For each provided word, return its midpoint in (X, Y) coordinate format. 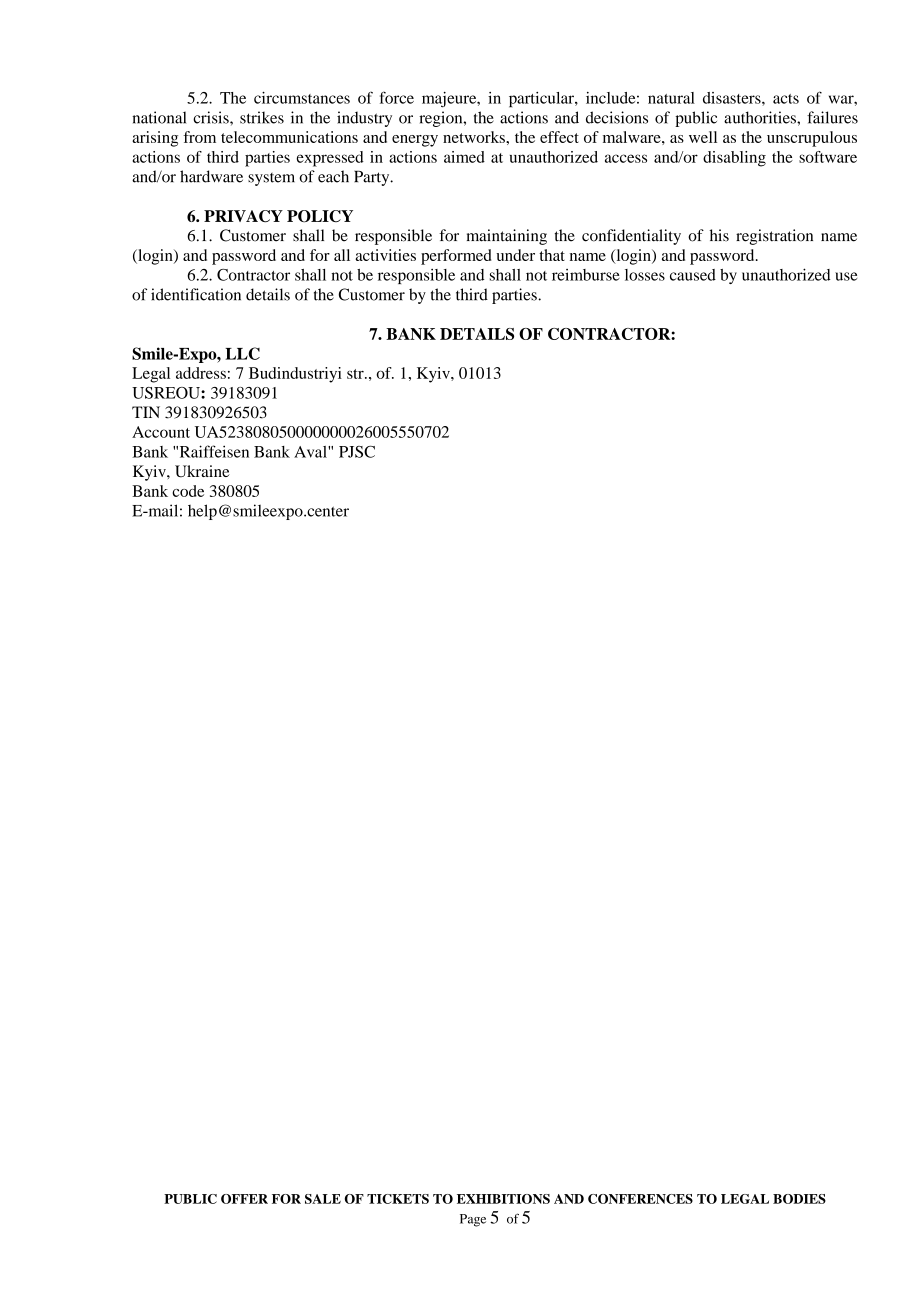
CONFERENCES (640, 1199)
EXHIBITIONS (503, 1199)
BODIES (799, 1199)
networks (475, 137)
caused (693, 275)
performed (456, 257)
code (188, 491)
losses (645, 275)
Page (473, 1220)
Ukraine (202, 471)
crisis (212, 117)
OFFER (244, 1199)
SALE (323, 1199)
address (201, 373)
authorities (761, 117)
